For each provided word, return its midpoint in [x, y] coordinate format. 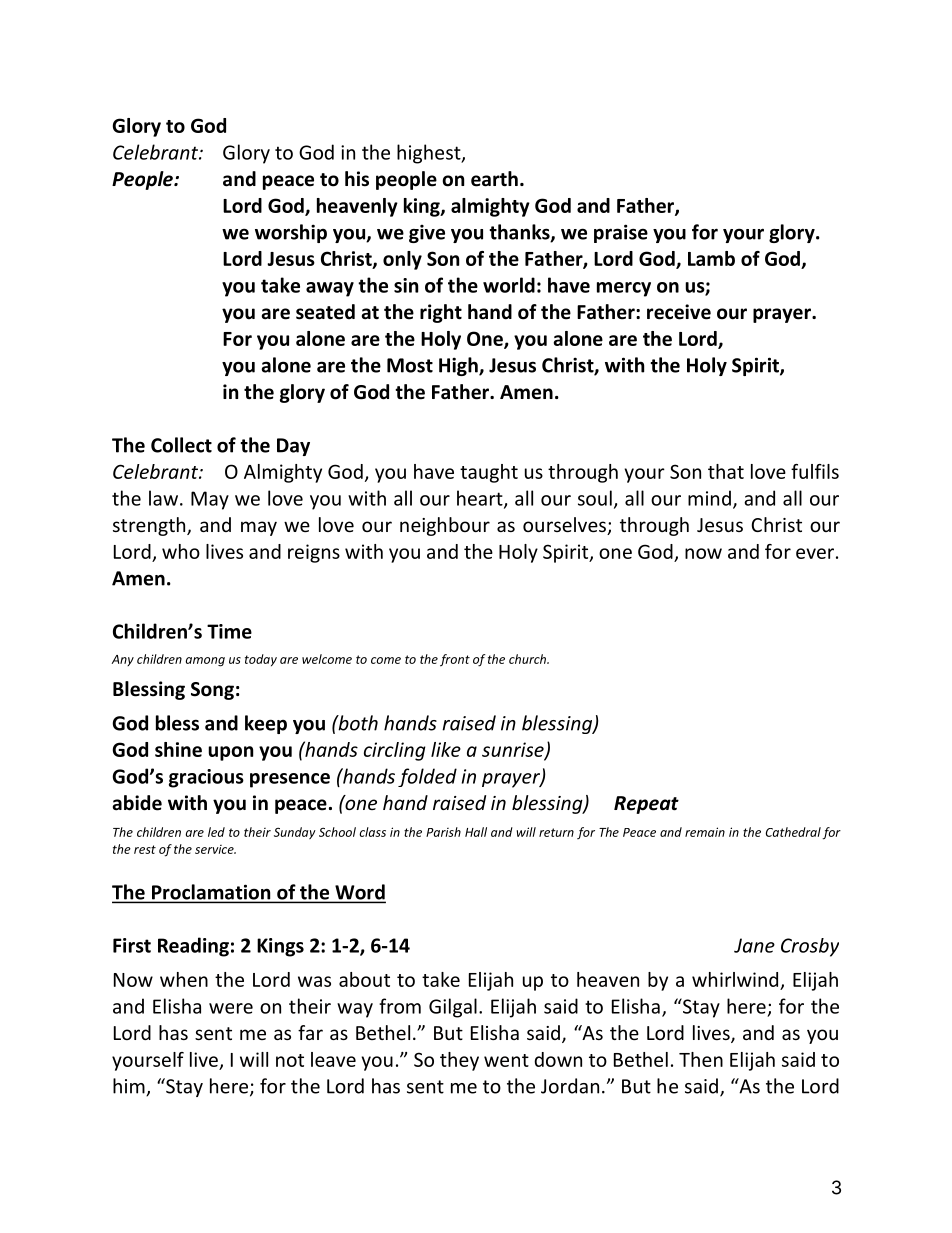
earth [494, 179]
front [455, 660]
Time [229, 631]
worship [291, 233]
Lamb [711, 258]
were [231, 1008]
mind [709, 498]
